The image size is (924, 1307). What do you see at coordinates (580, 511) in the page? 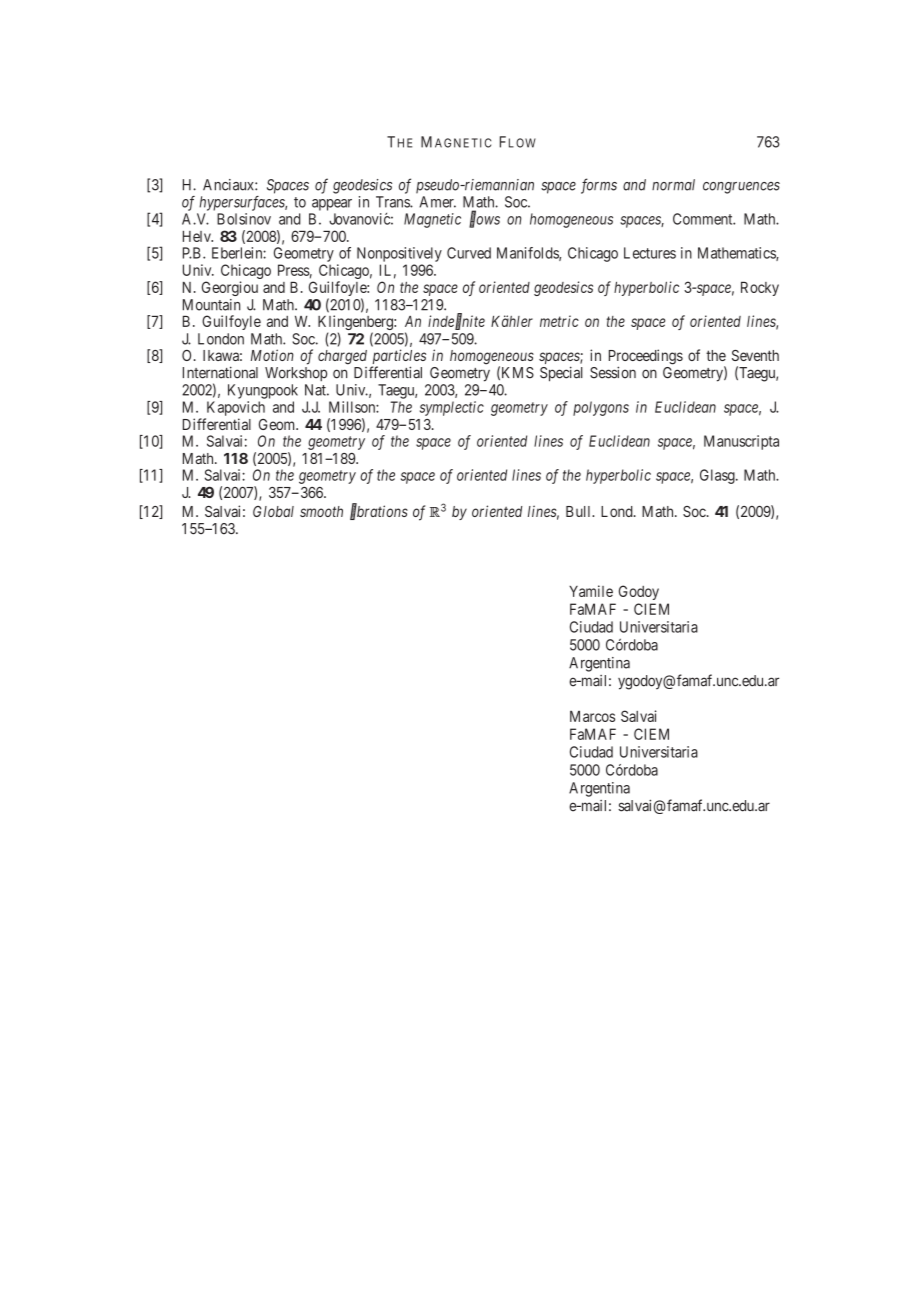
I see `Bull` at bounding box center [580, 511].
